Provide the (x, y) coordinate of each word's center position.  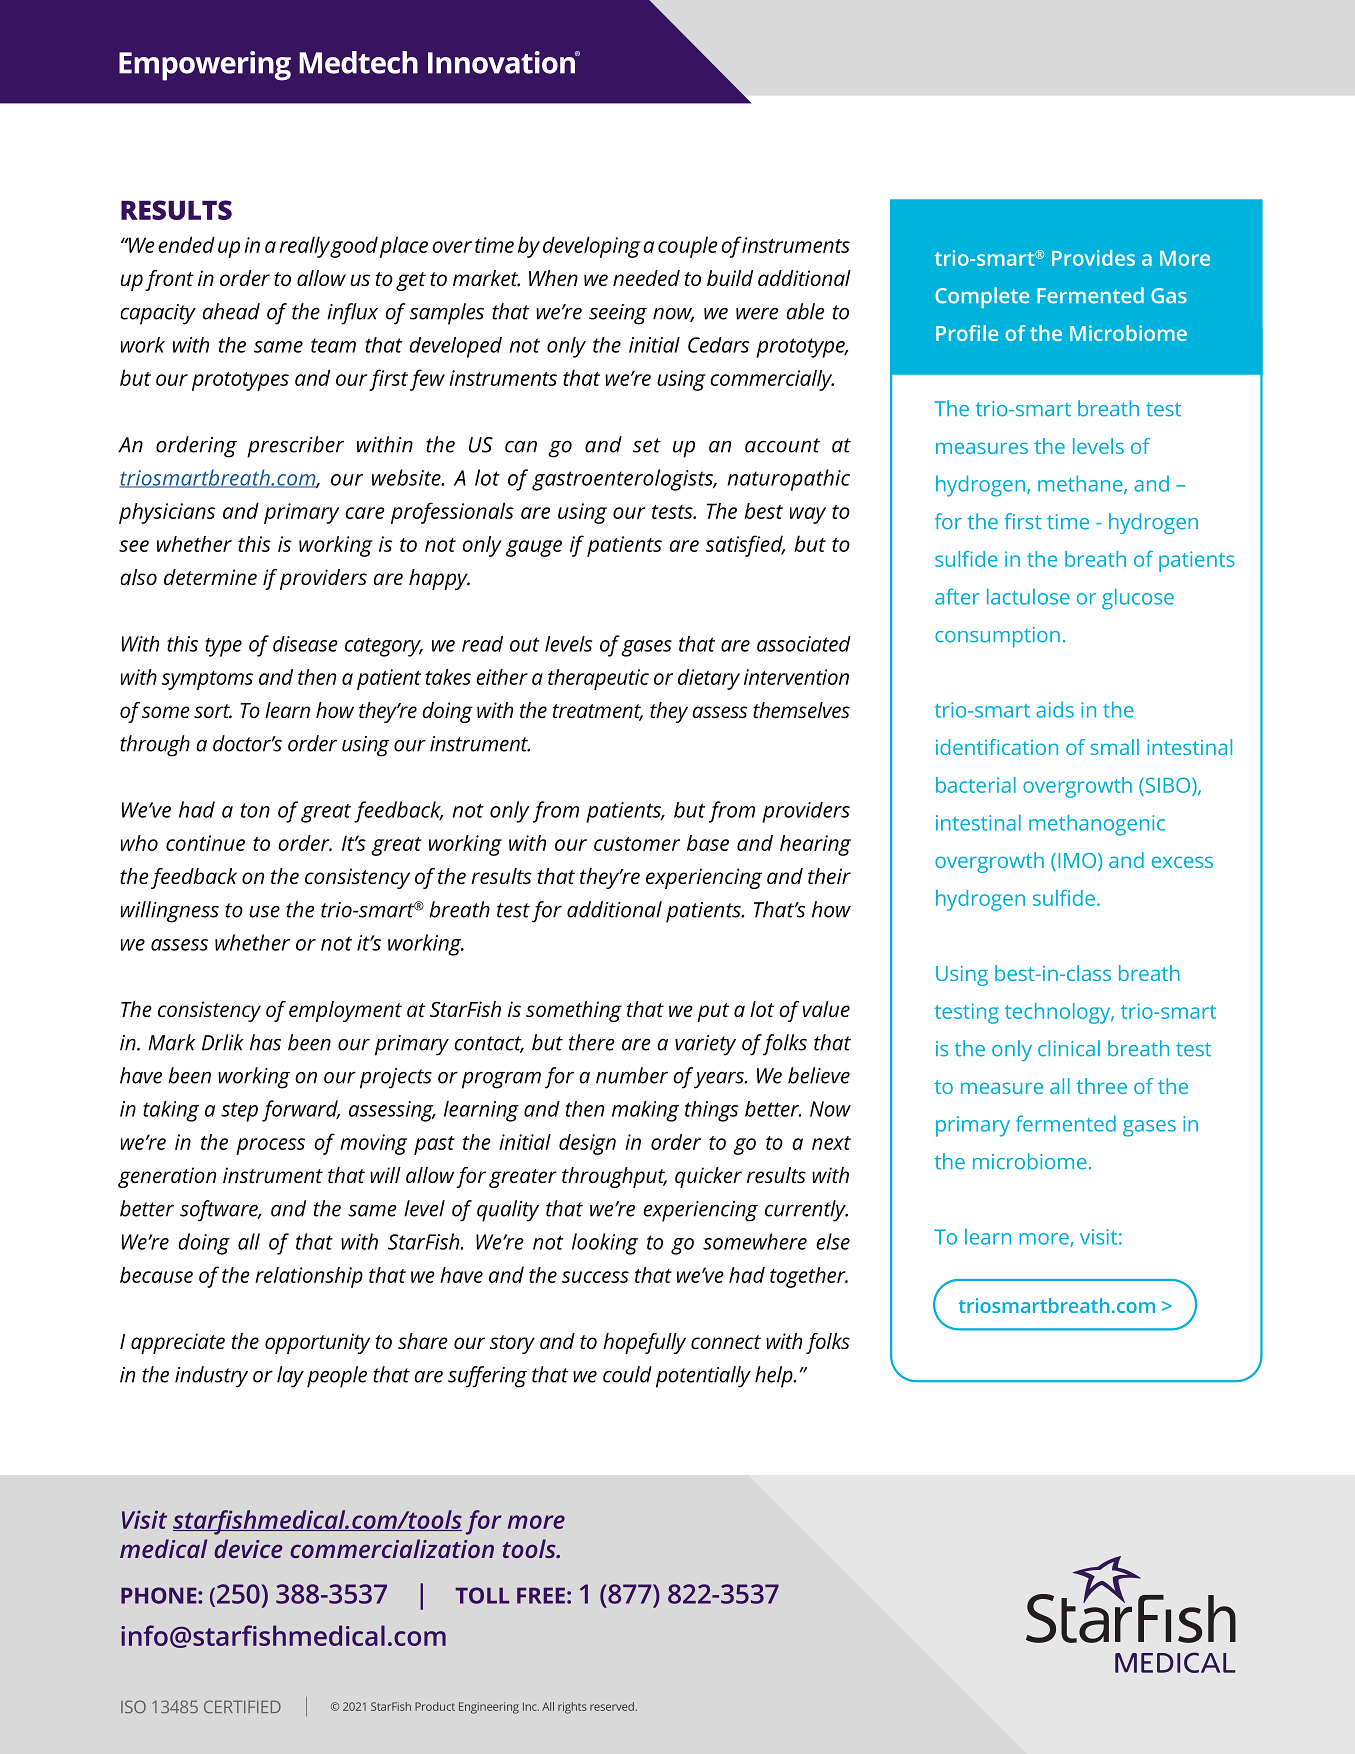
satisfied (745, 546)
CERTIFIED (242, 1706)
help (775, 1377)
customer (637, 844)
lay (290, 1377)
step (239, 1112)
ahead (231, 311)
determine (210, 577)
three (1102, 1086)
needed (646, 278)
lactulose (1028, 596)
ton (255, 810)
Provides (1093, 258)
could (627, 1374)
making (645, 1111)
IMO (1077, 860)
